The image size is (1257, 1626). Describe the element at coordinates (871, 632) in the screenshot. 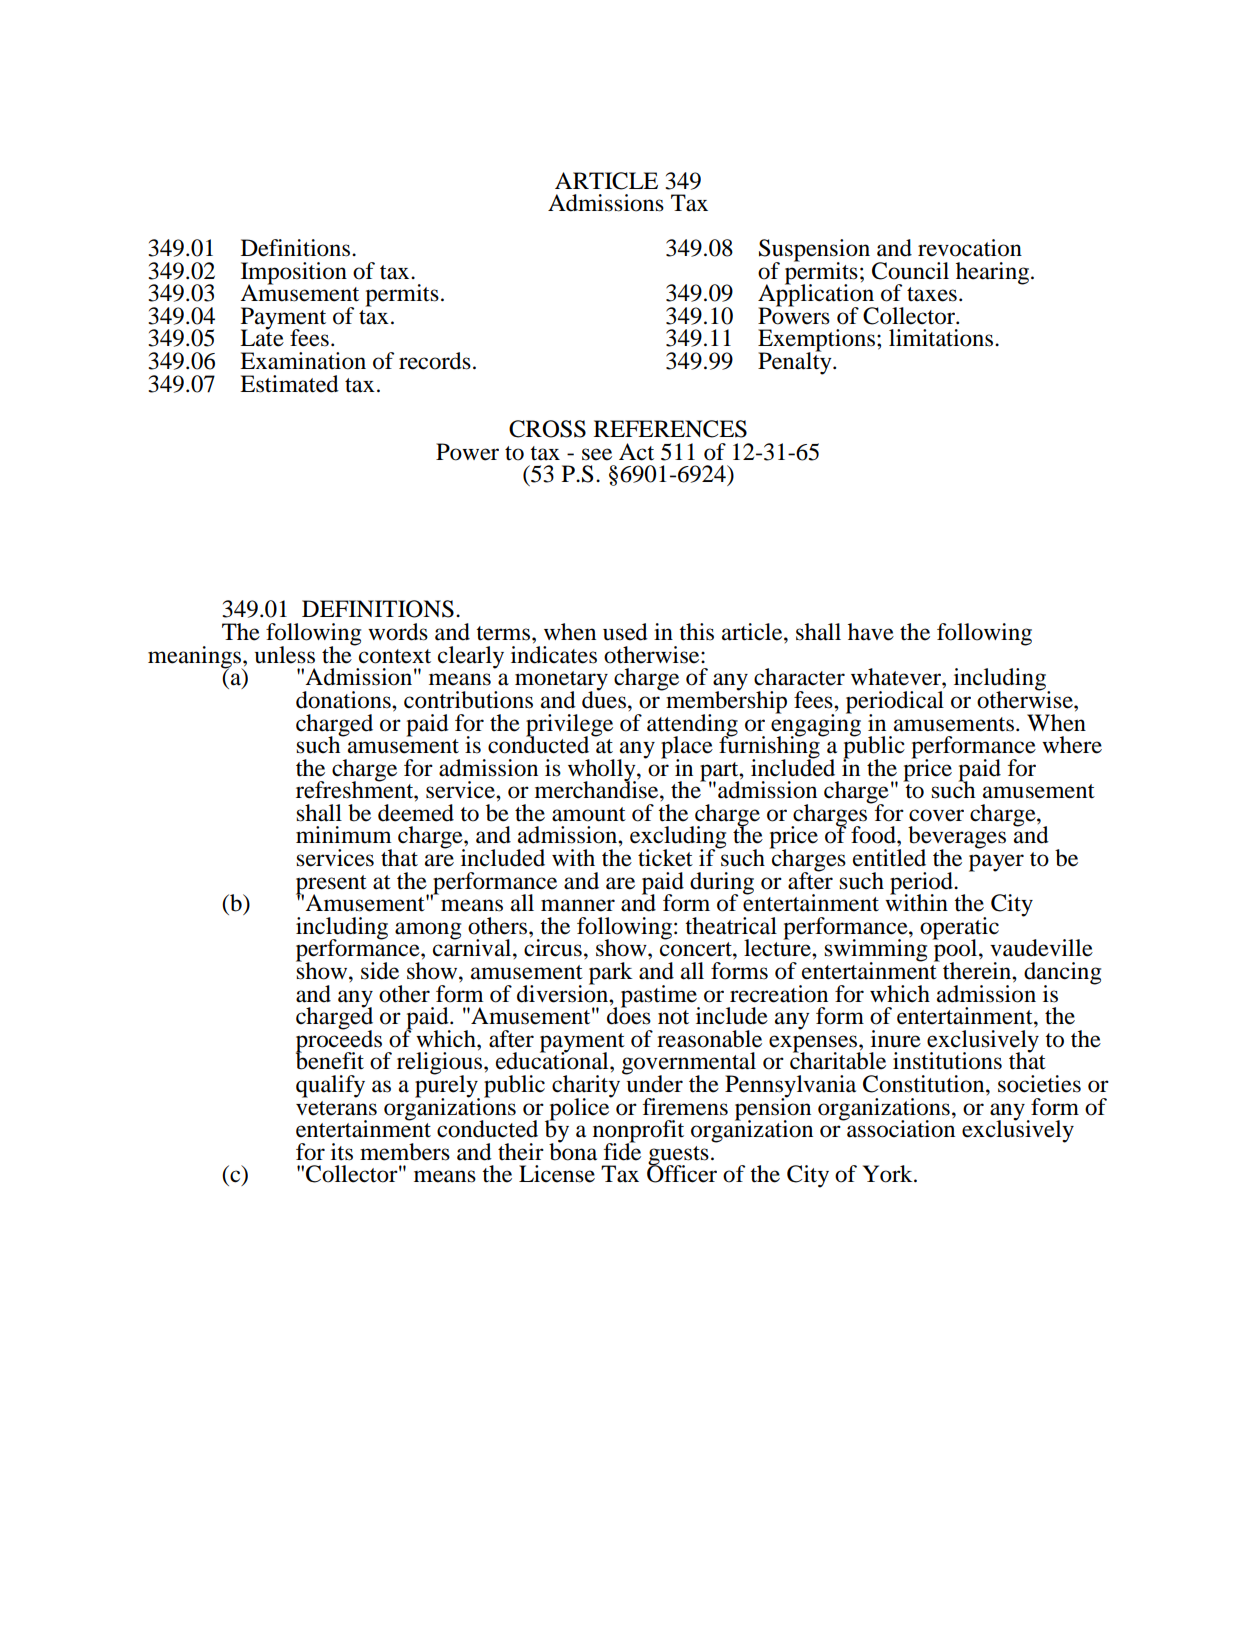

I see `have` at that location.
